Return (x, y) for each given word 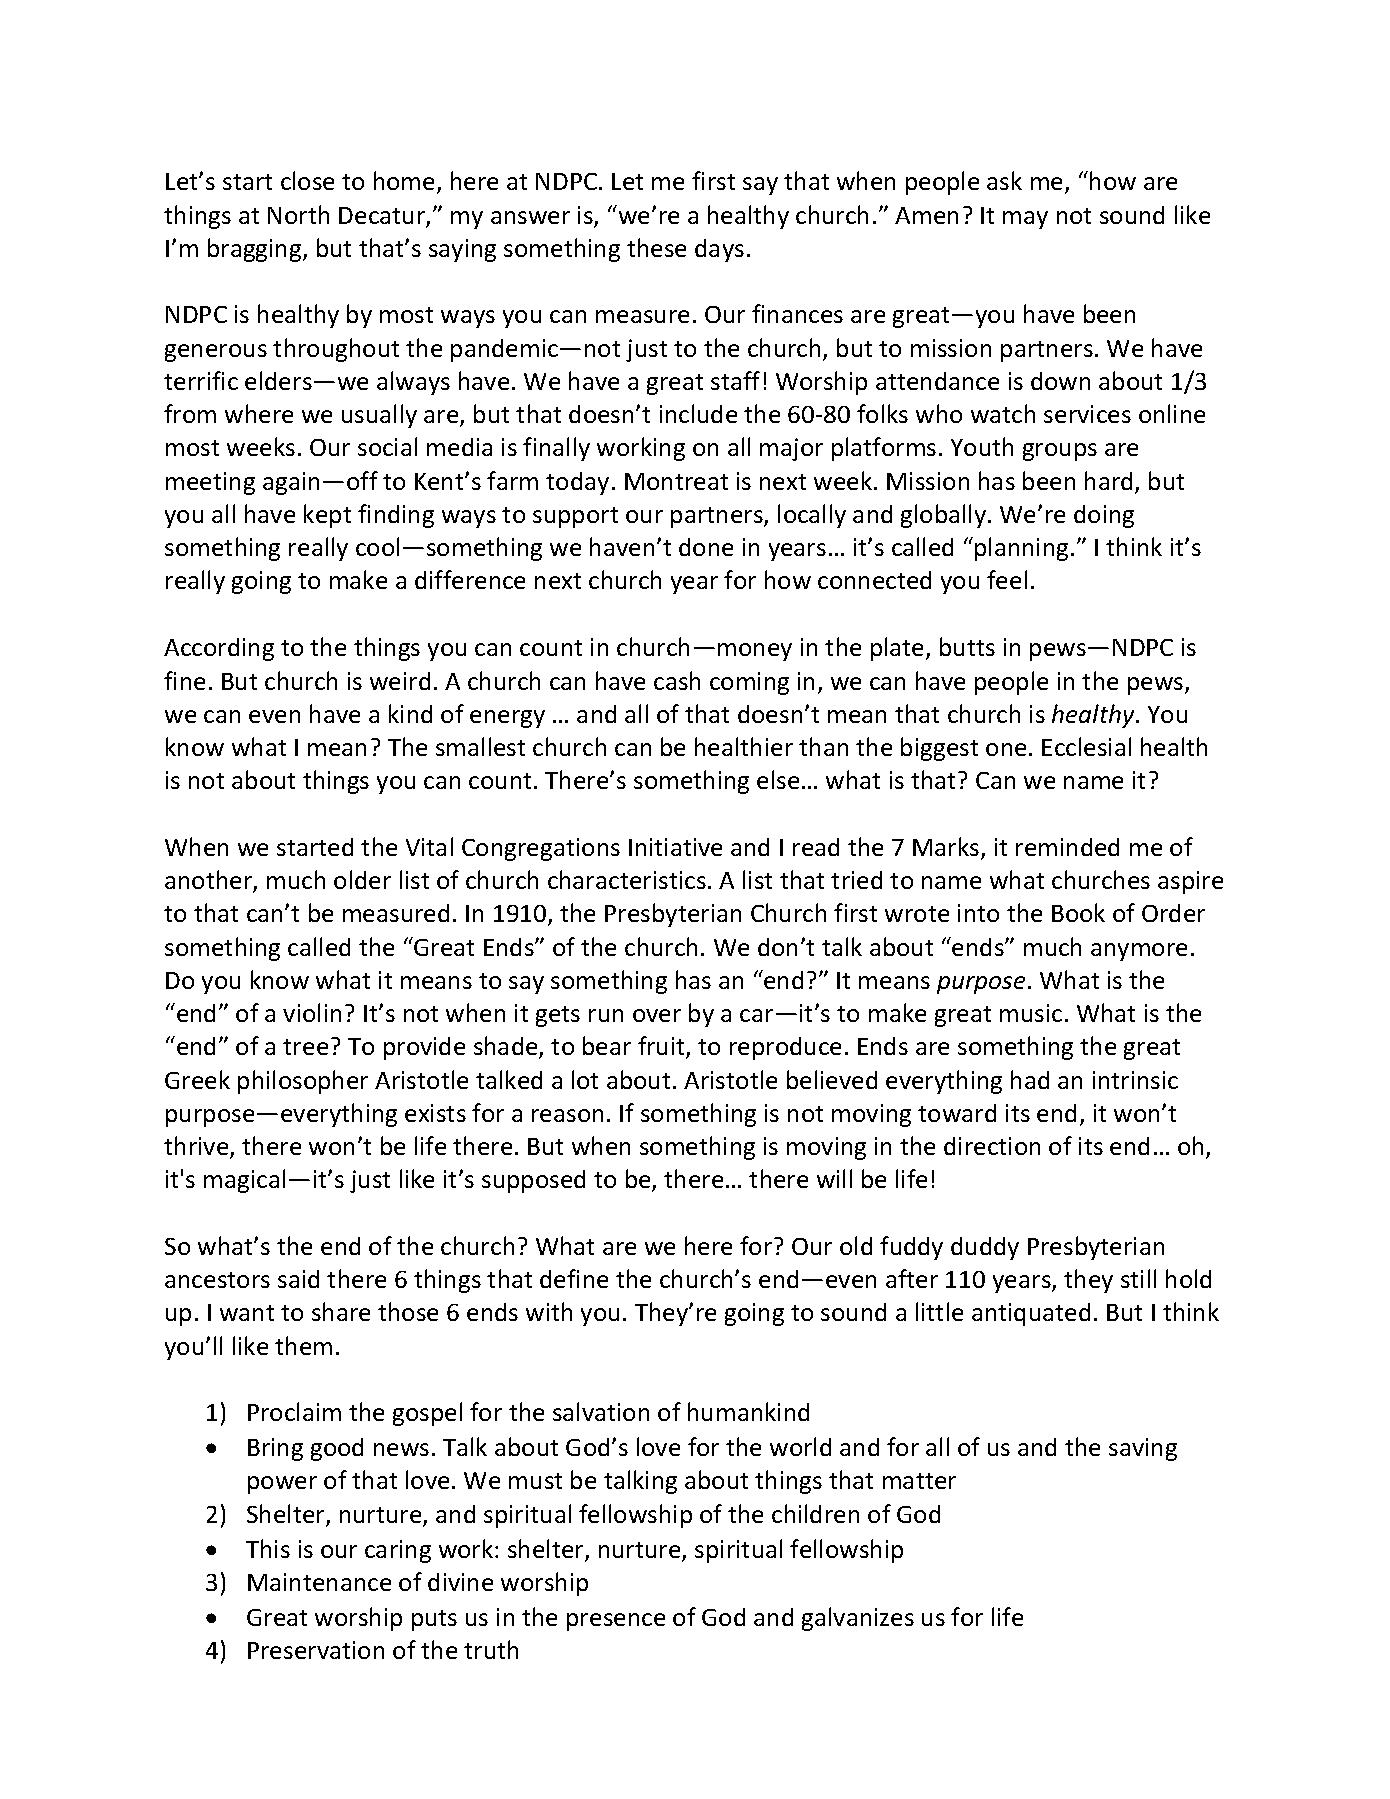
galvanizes (858, 1619)
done (706, 547)
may (1025, 220)
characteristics (627, 879)
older (362, 879)
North (298, 214)
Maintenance (319, 1582)
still (1138, 1278)
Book (1078, 912)
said (298, 1279)
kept (327, 516)
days (719, 250)
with (549, 1311)
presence (616, 1622)
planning (1021, 549)
